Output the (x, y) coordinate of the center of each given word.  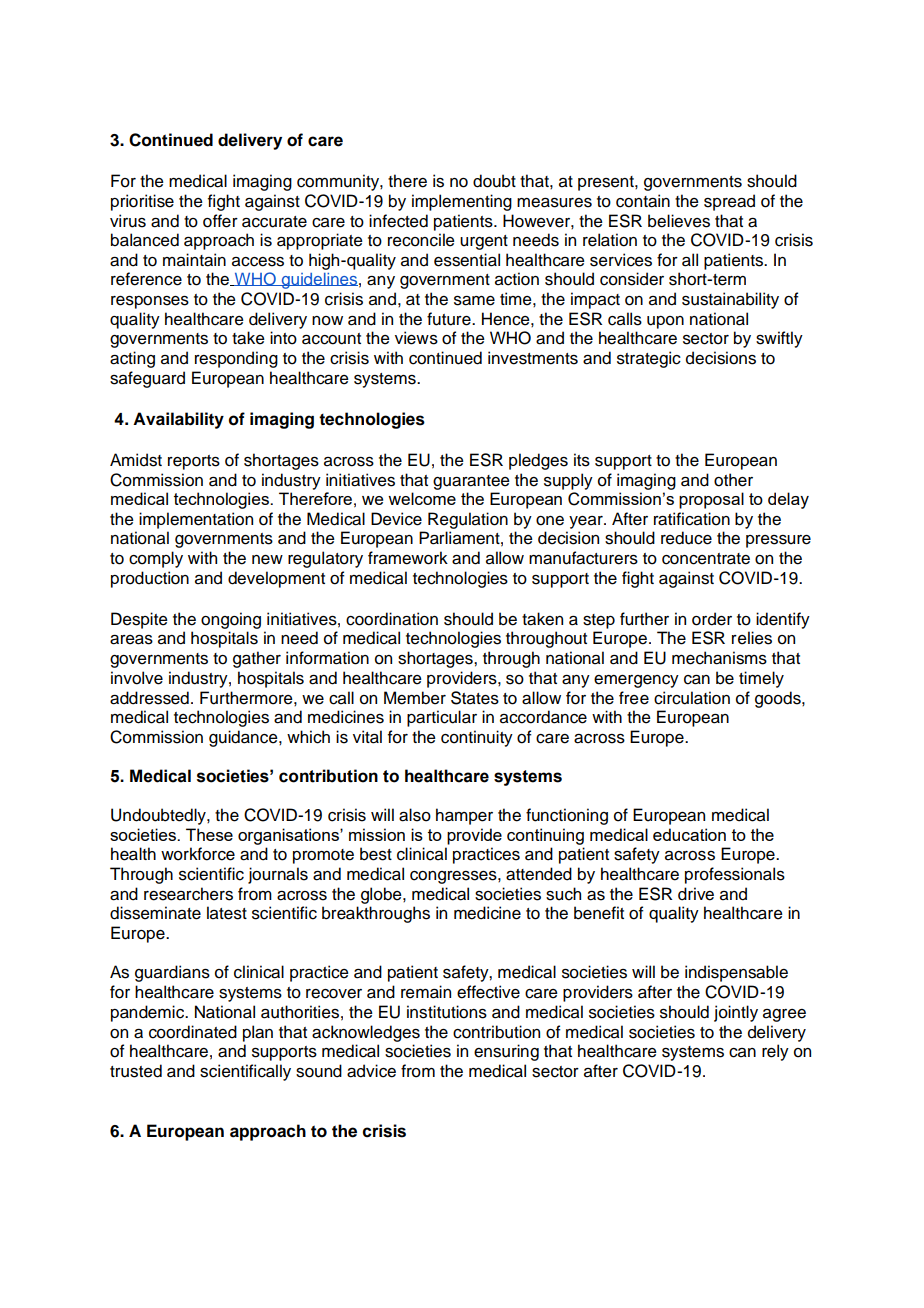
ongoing (231, 620)
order (712, 619)
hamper (464, 816)
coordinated (193, 1032)
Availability (178, 420)
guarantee (471, 482)
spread (729, 202)
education (689, 834)
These (209, 834)
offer (220, 221)
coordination (392, 619)
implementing (462, 202)
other (733, 480)
